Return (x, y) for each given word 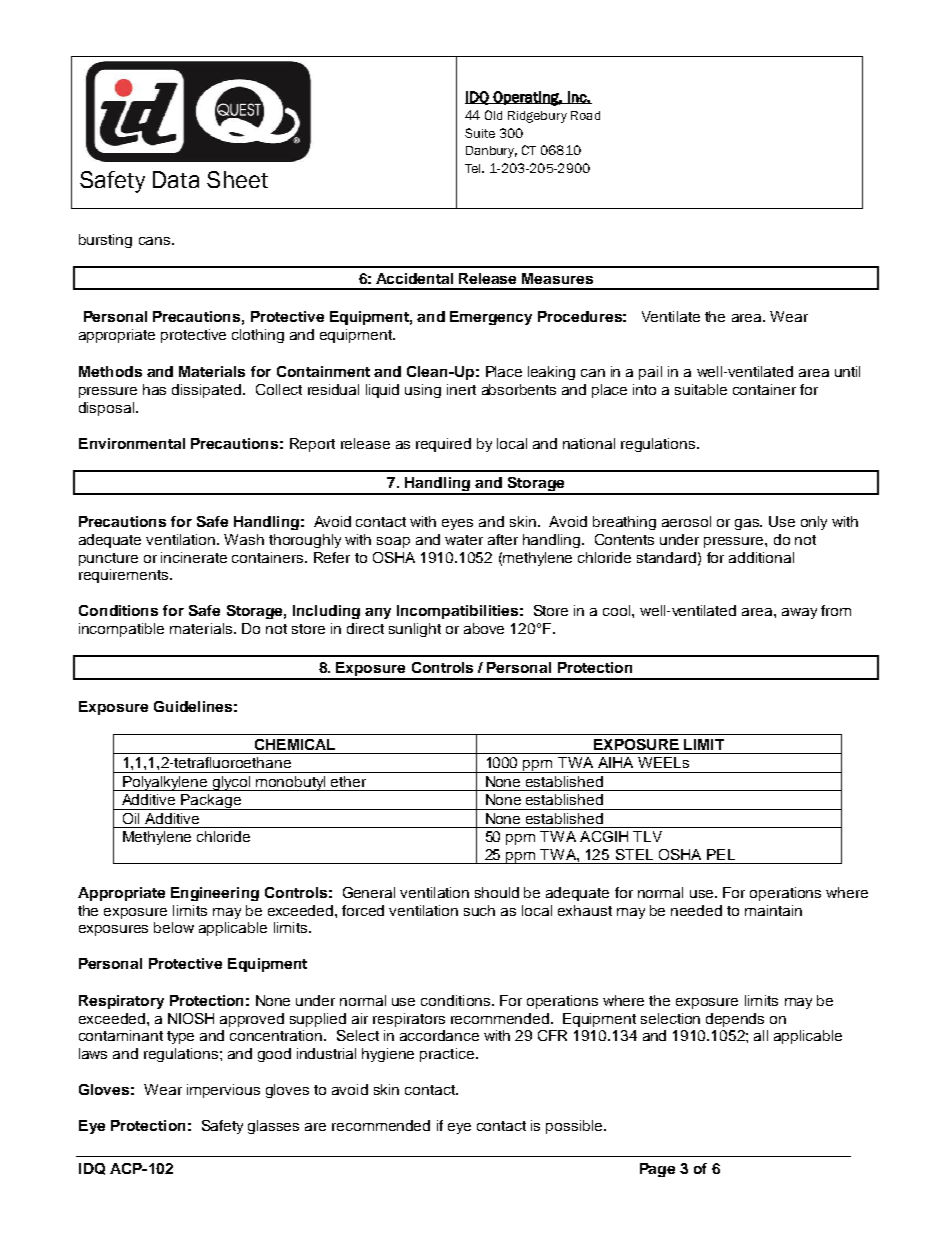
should (497, 892)
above (484, 628)
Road (585, 115)
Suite (480, 133)
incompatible (121, 630)
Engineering (215, 894)
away (799, 613)
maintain (773, 910)
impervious (223, 1091)
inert (461, 389)
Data (176, 179)
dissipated (208, 391)
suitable (701, 389)
